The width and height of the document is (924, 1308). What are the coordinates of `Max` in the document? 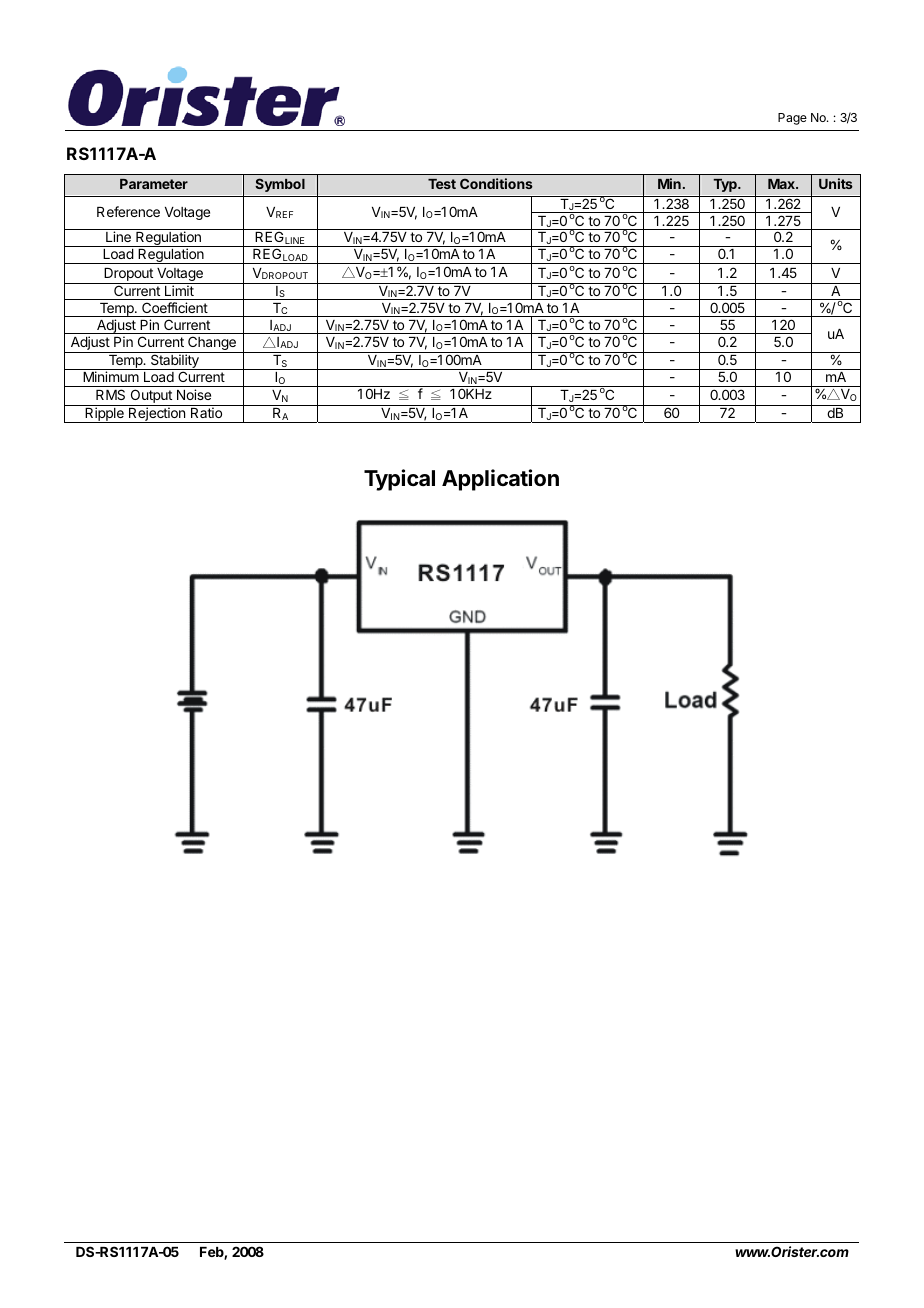 It's located at (782, 184).
